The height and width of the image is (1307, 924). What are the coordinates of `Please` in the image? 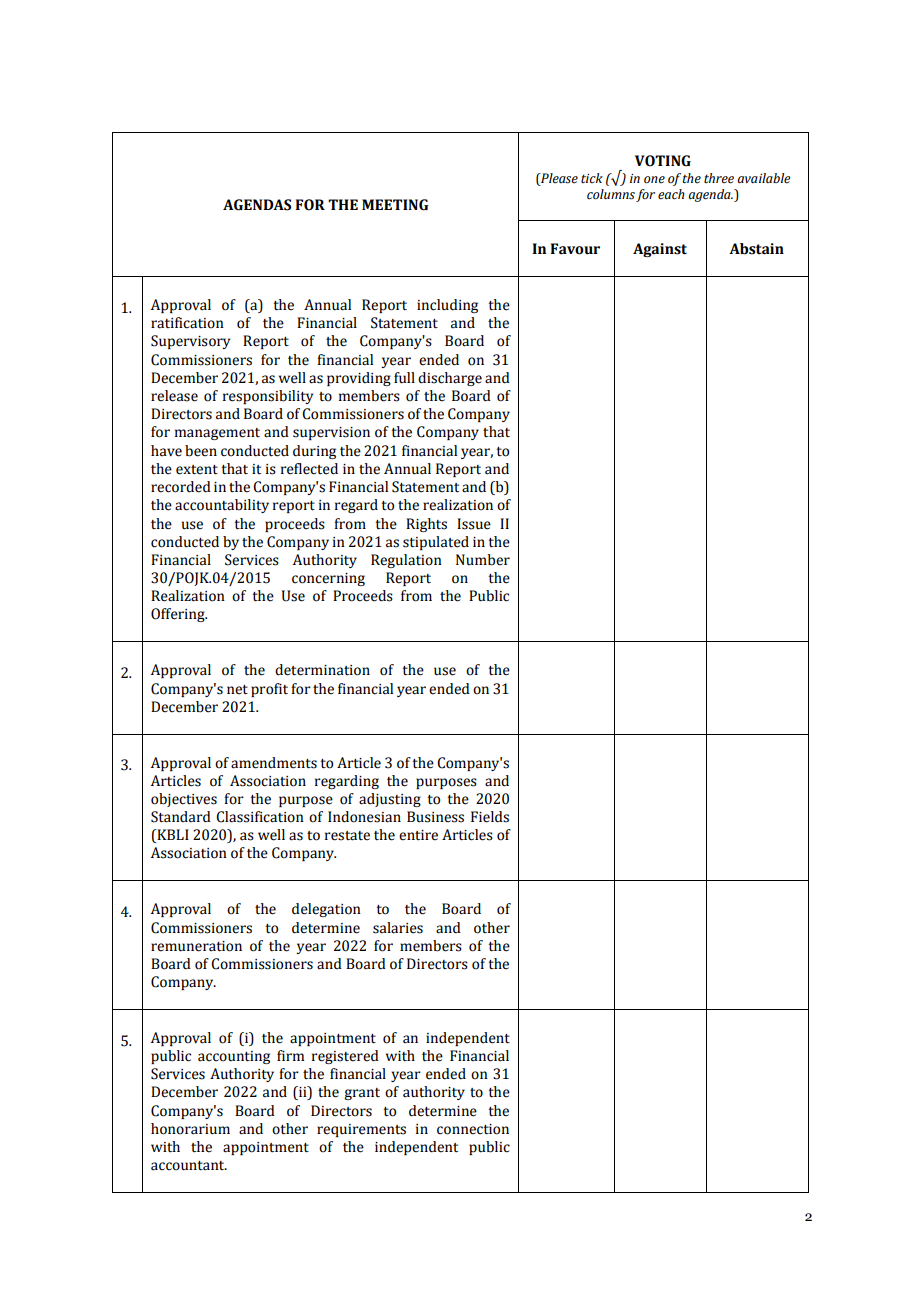 It's located at (558, 178).
